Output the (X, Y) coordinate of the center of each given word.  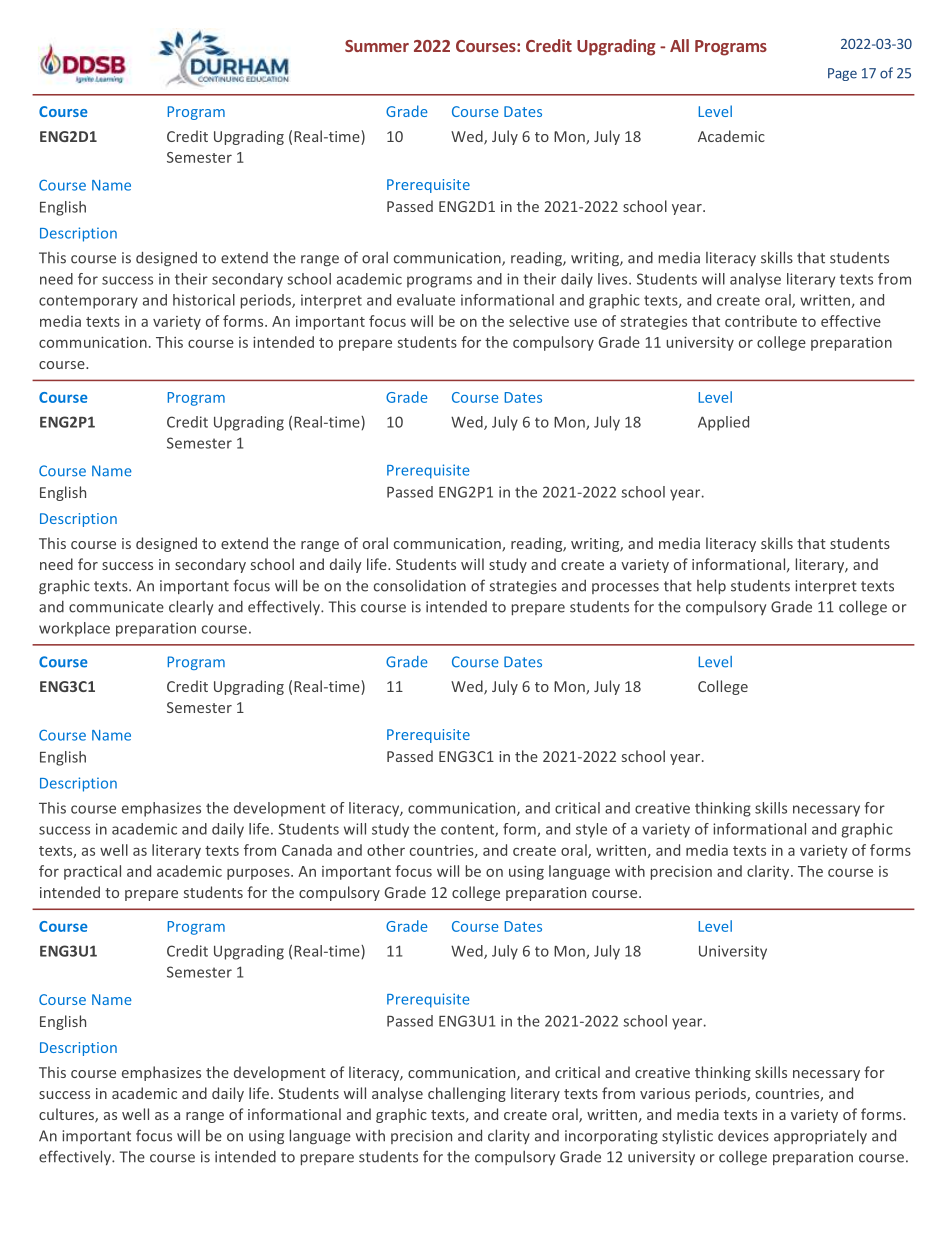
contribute (761, 321)
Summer (377, 46)
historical (204, 300)
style (591, 830)
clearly (191, 607)
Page (842, 74)
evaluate (426, 300)
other (386, 850)
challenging (467, 1094)
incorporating (611, 1137)
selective (539, 321)
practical (92, 872)
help (711, 586)
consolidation (420, 586)
